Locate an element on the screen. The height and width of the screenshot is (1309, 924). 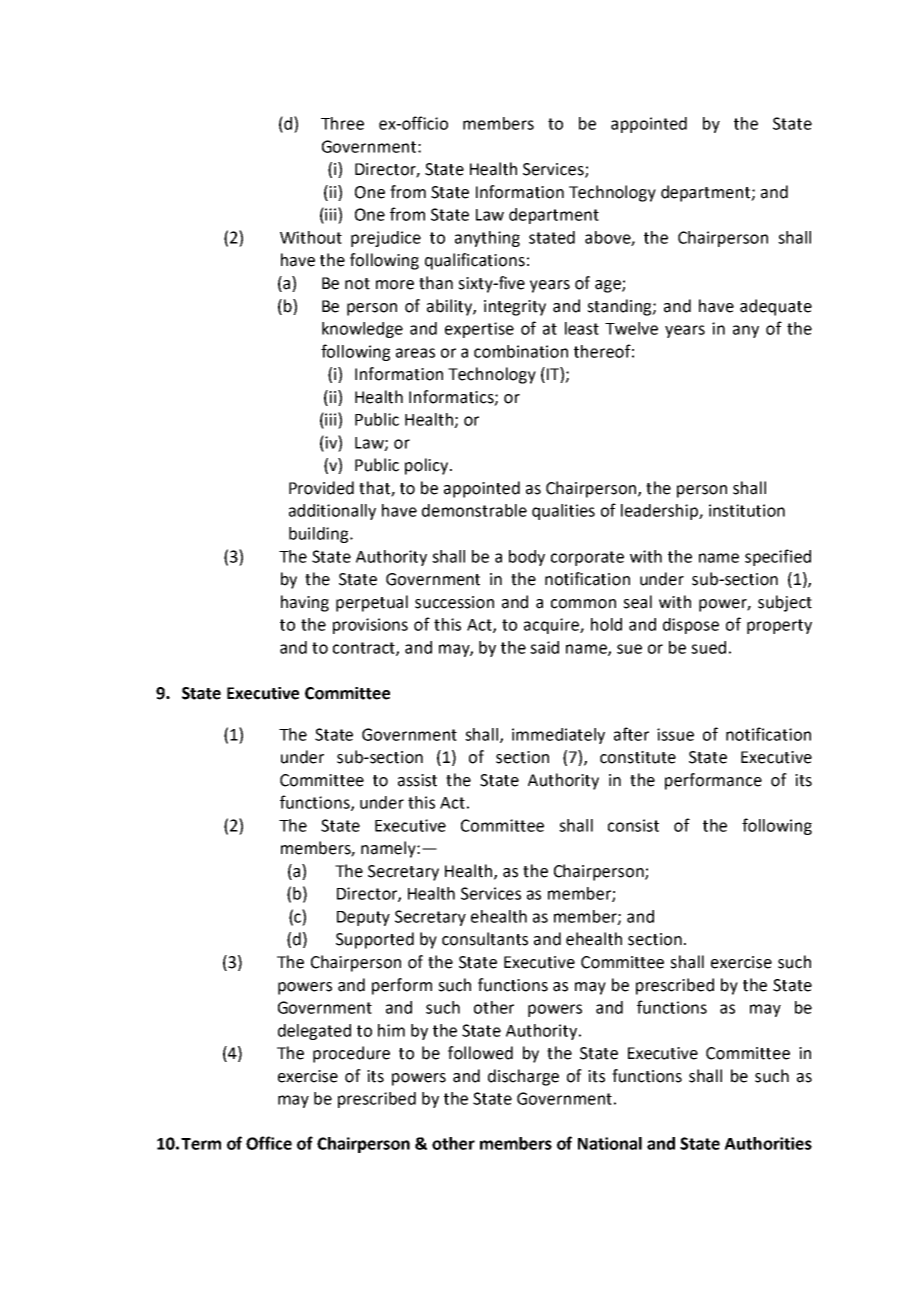
institution is located at coordinates (747, 510).
